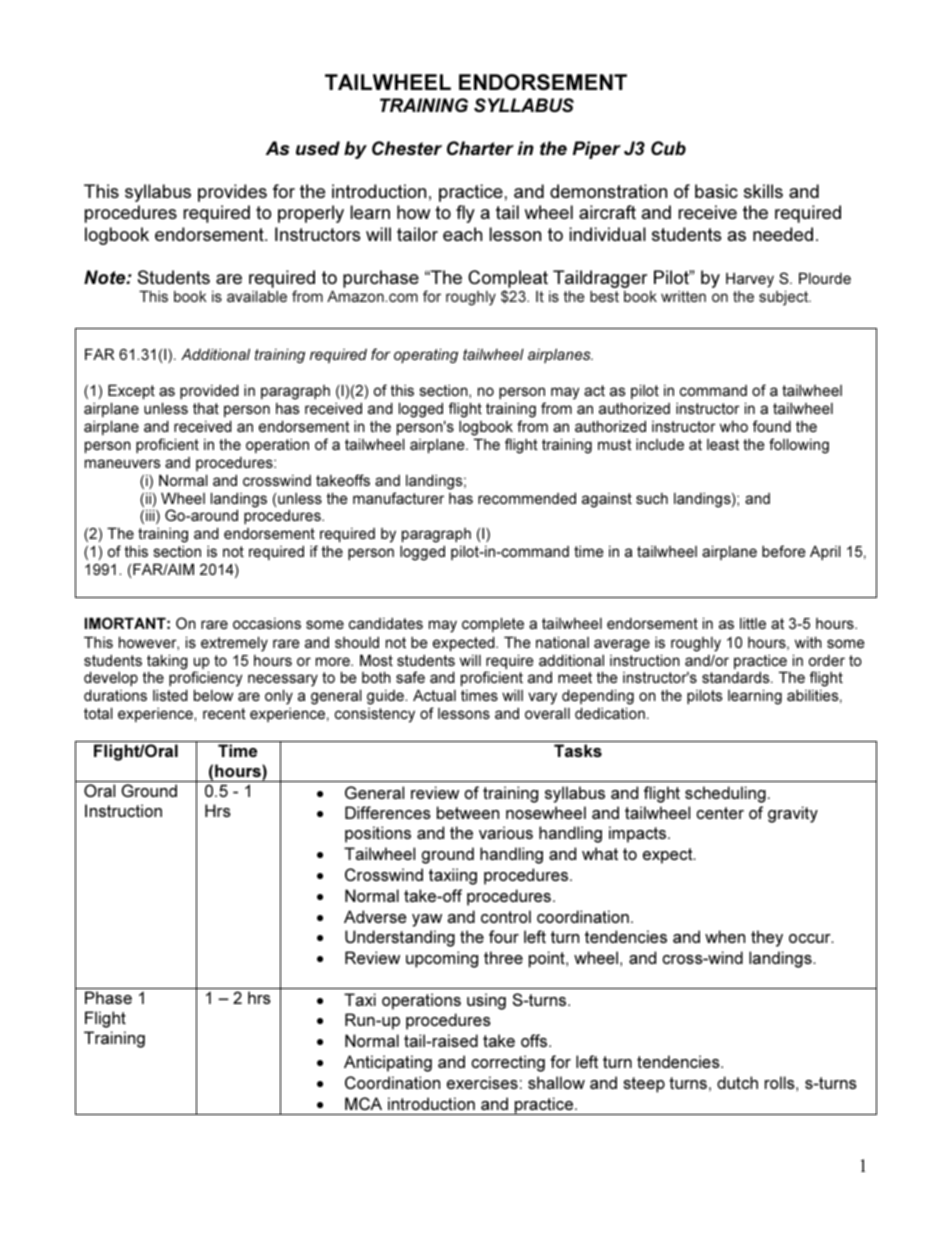 The height and width of the image is (1233, 952). Describe the element at coordinates (426, 355) in the image. I see `operating` at that location.
